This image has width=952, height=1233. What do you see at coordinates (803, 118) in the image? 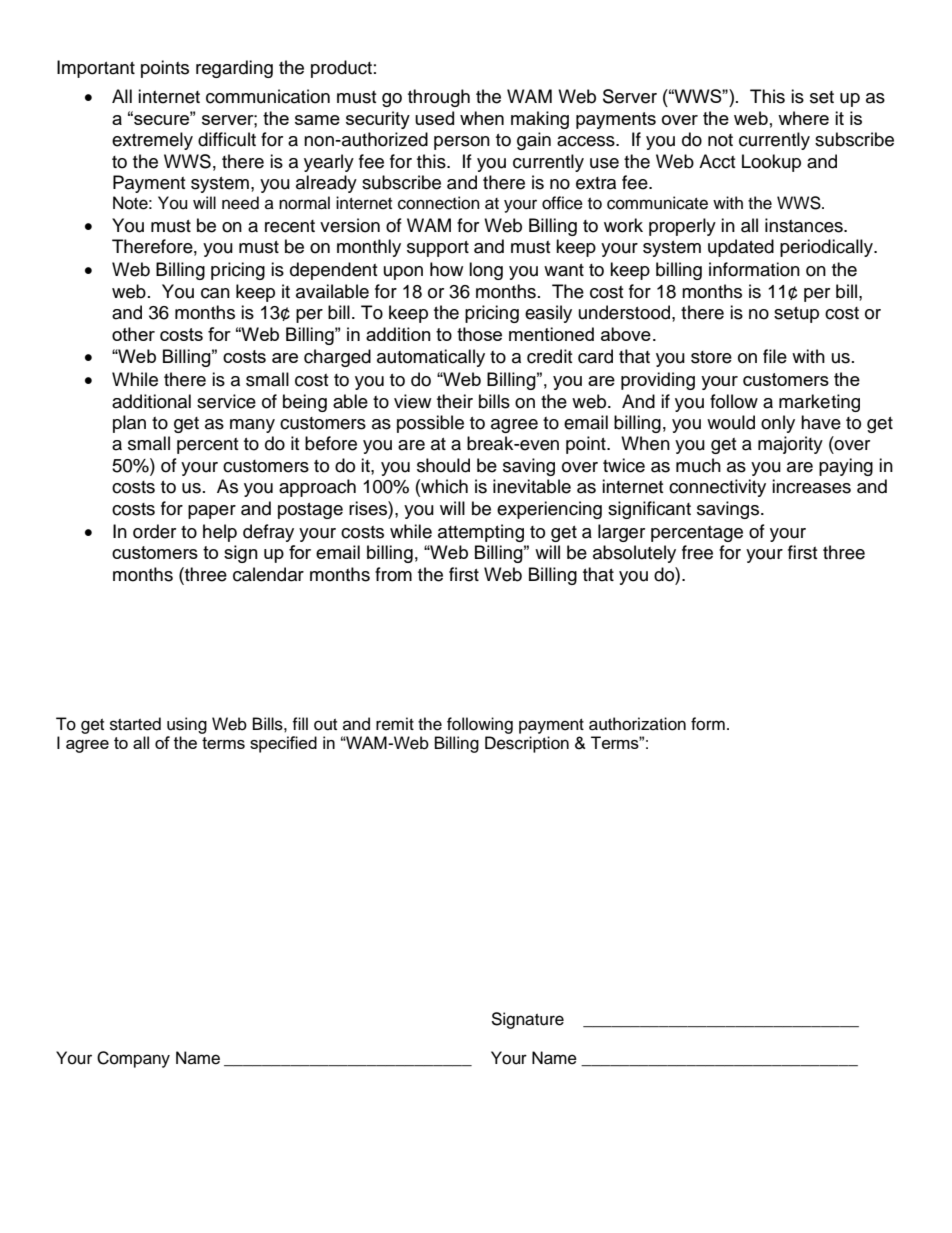
I see `where` at bounding box center [803, 118].
